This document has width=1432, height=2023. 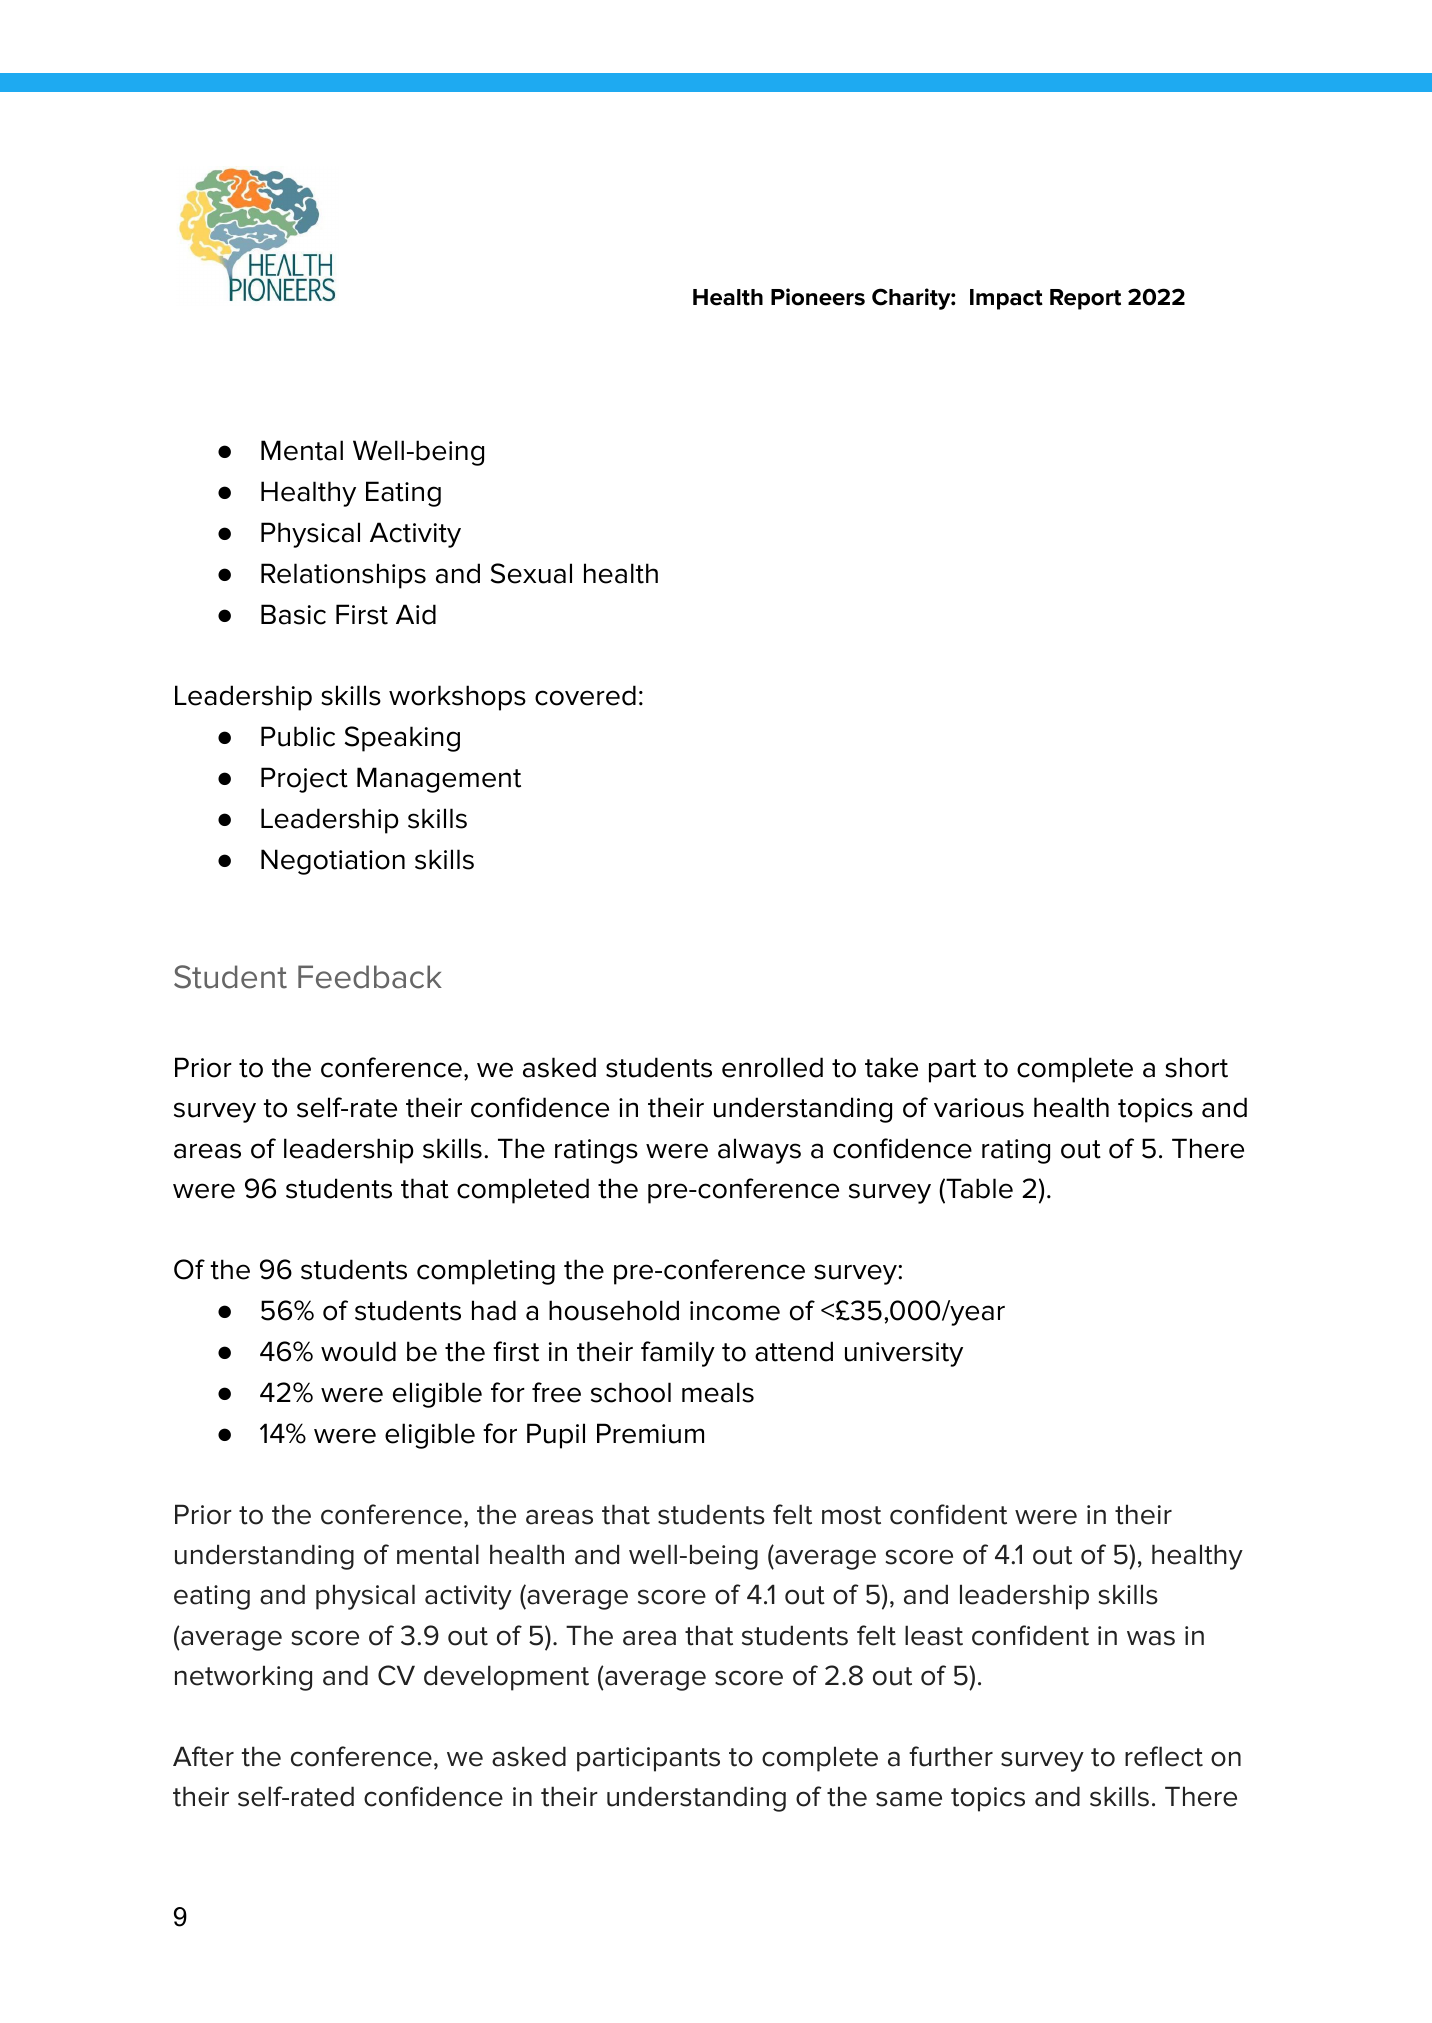 I want to click on enrolled, so click(x=772, y=1067).
